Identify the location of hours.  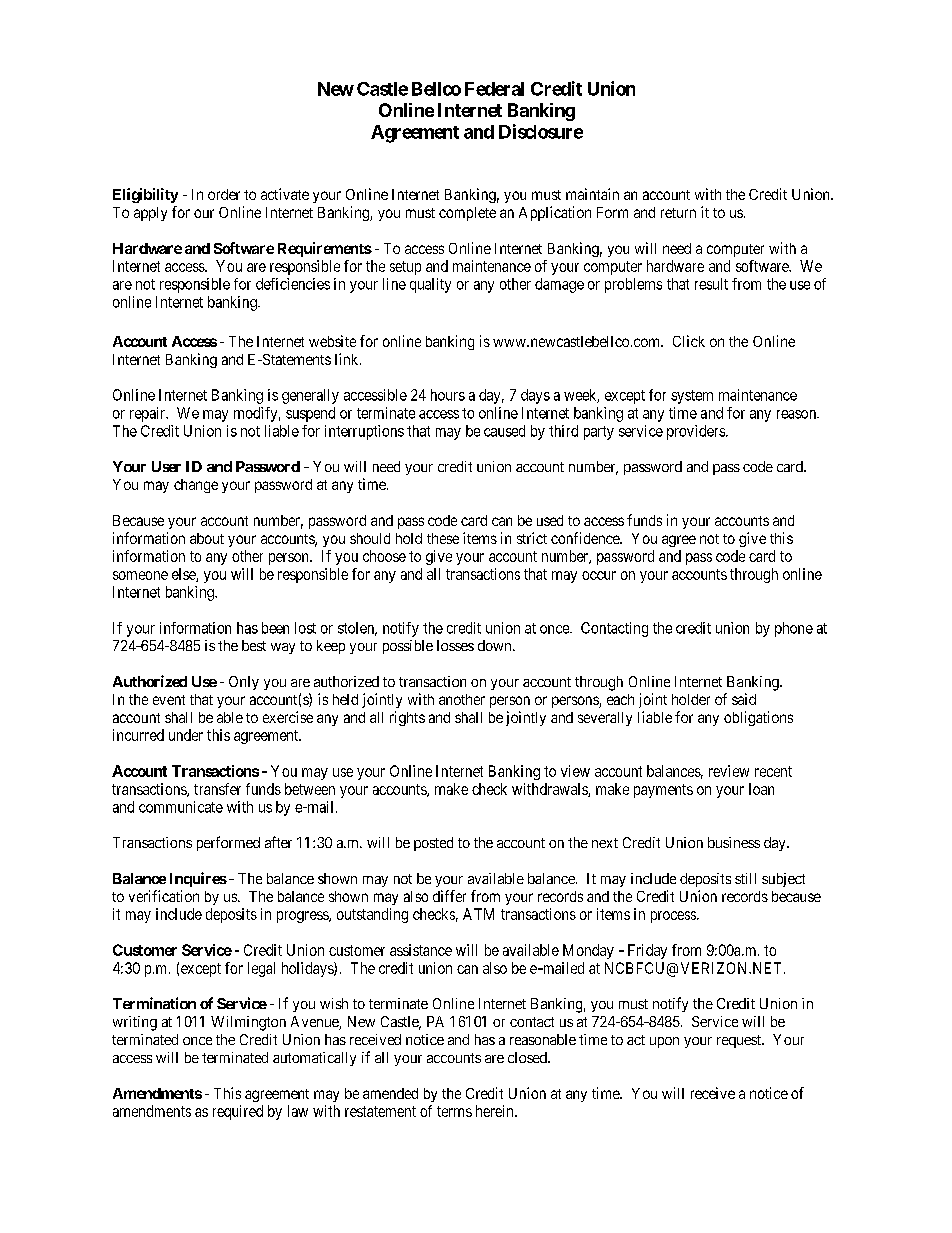
(448, 395).
